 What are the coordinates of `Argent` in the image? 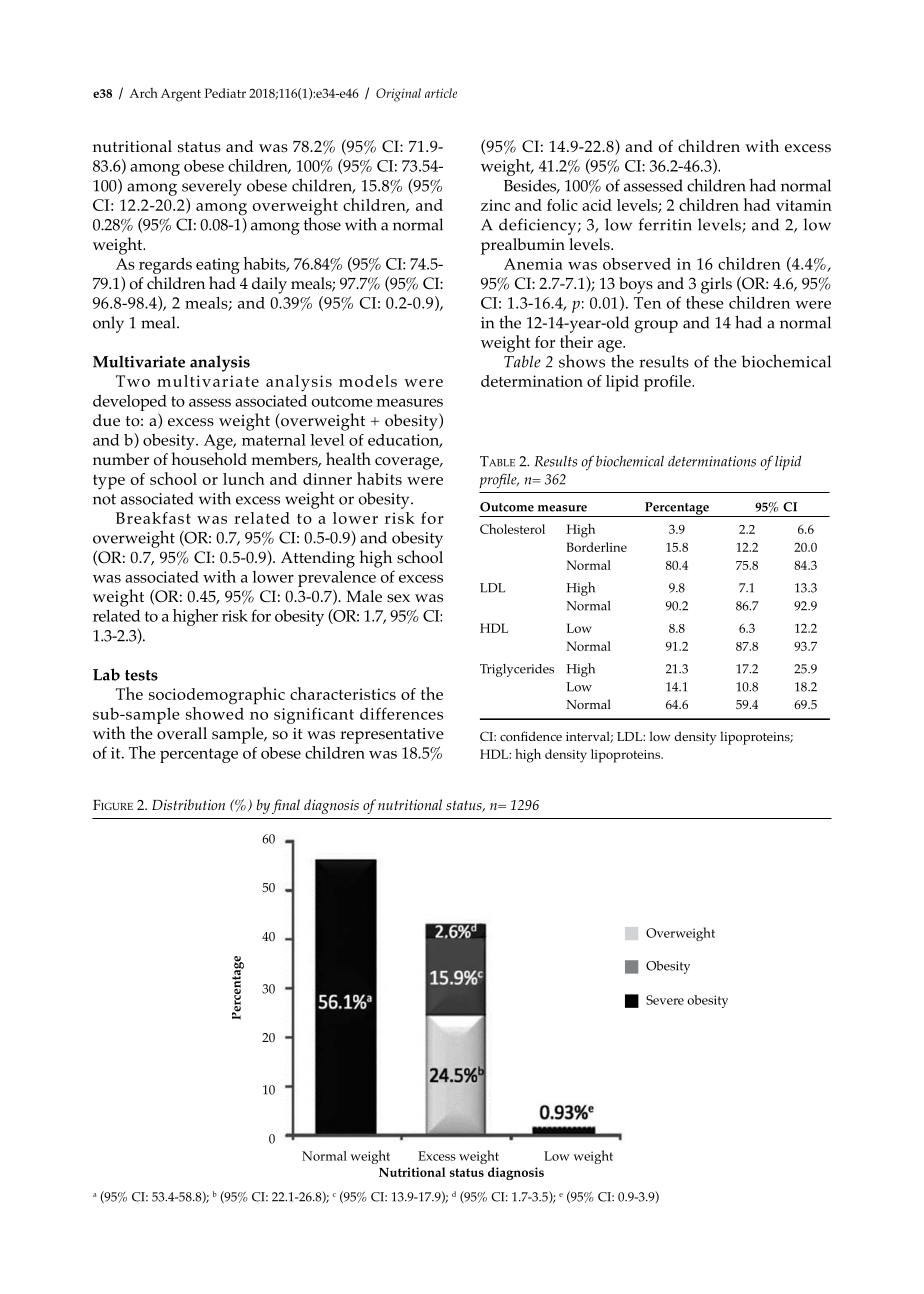 It's located at (181, 95).
